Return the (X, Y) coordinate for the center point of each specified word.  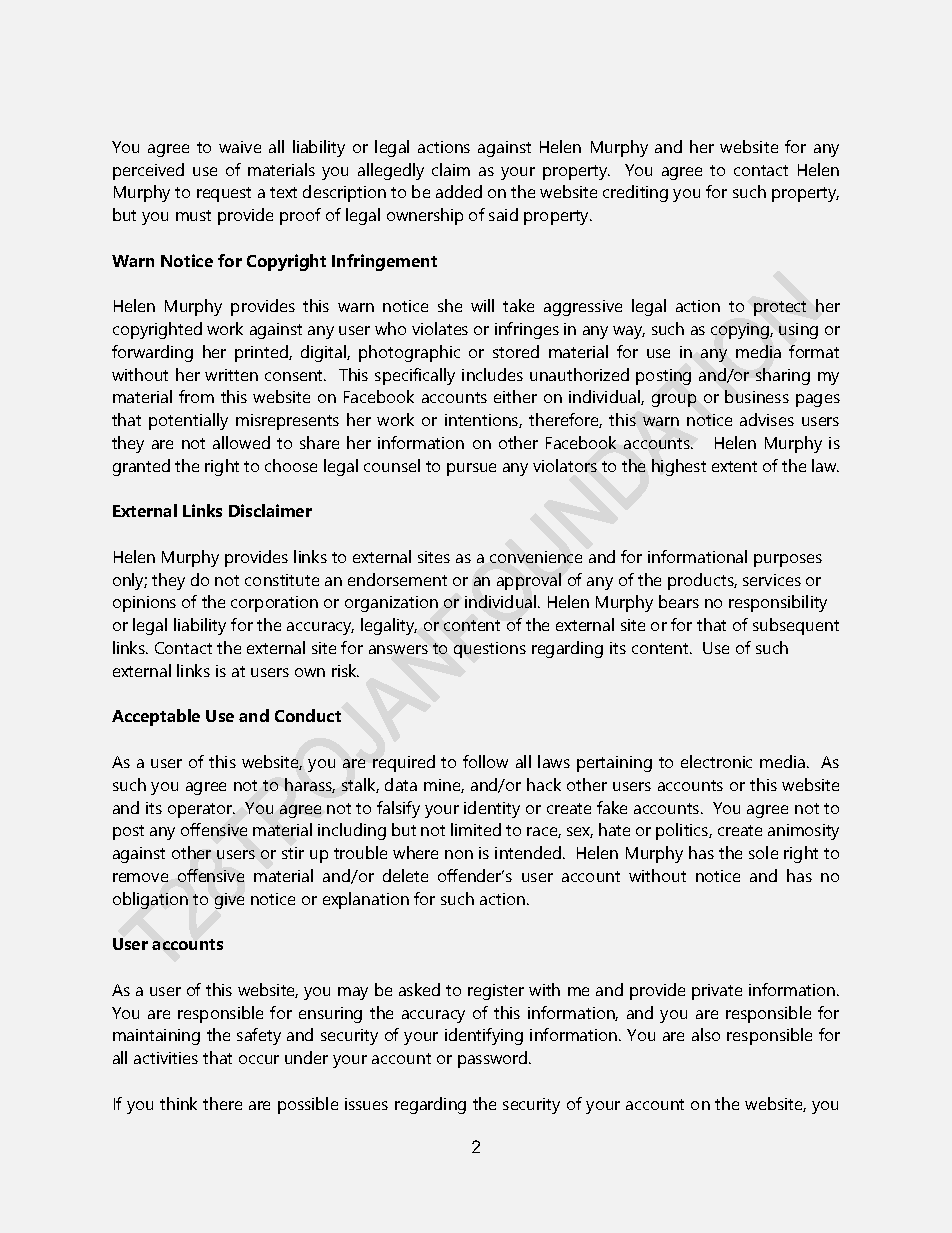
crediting (635, 193)
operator (201, 810)
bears (679, 601)
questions (490, 650)
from (196, 396)
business (757, 396)
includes (492, 374)
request (224, 194)
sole (763, 852)
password (494, 1059)
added (459, 191)
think (178, 1103)
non (459, 854)
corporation (274, 604)
